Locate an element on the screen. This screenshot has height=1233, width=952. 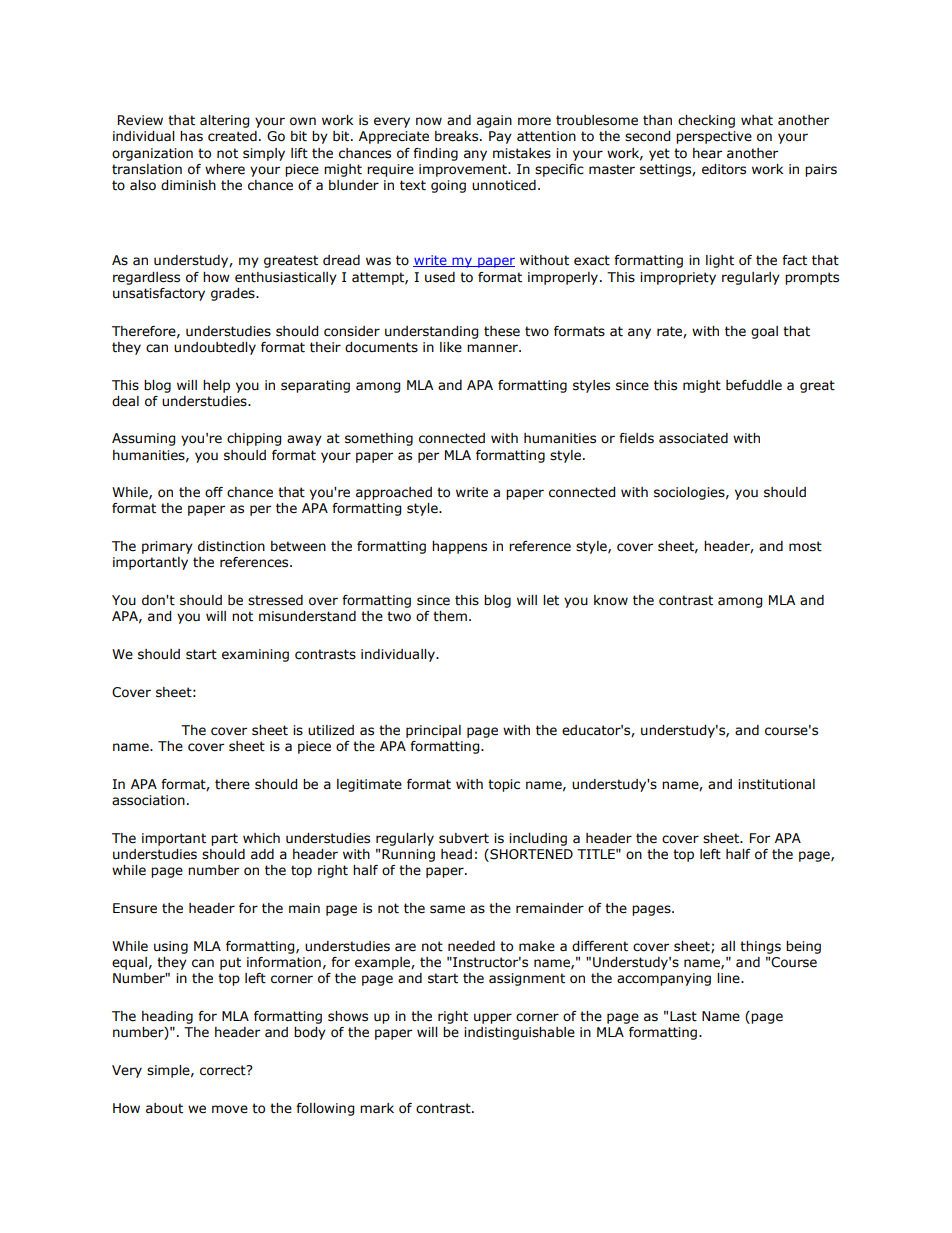
Last is located at coordinates (683, 1016).
